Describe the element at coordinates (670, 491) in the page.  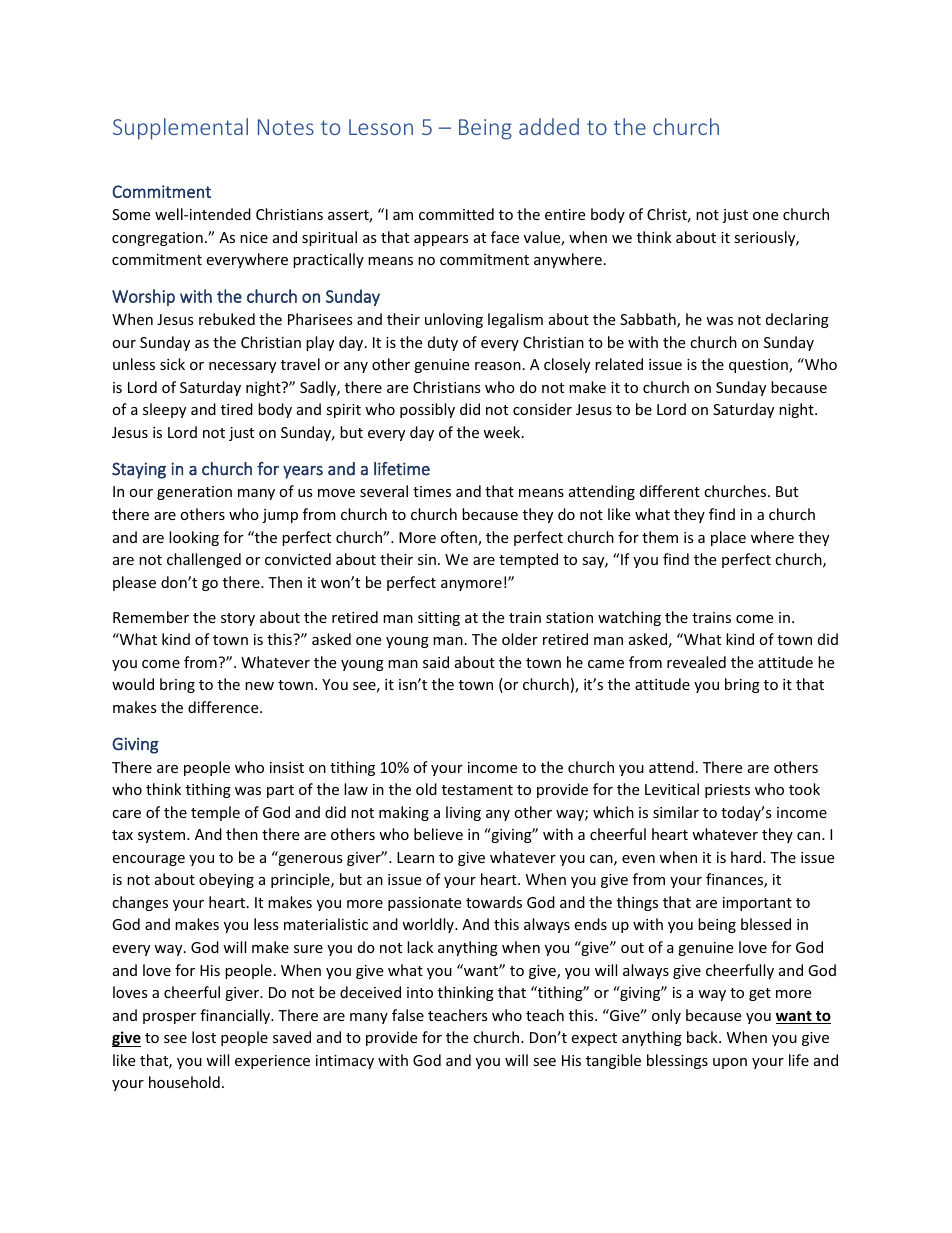
I see `different` at that location.
